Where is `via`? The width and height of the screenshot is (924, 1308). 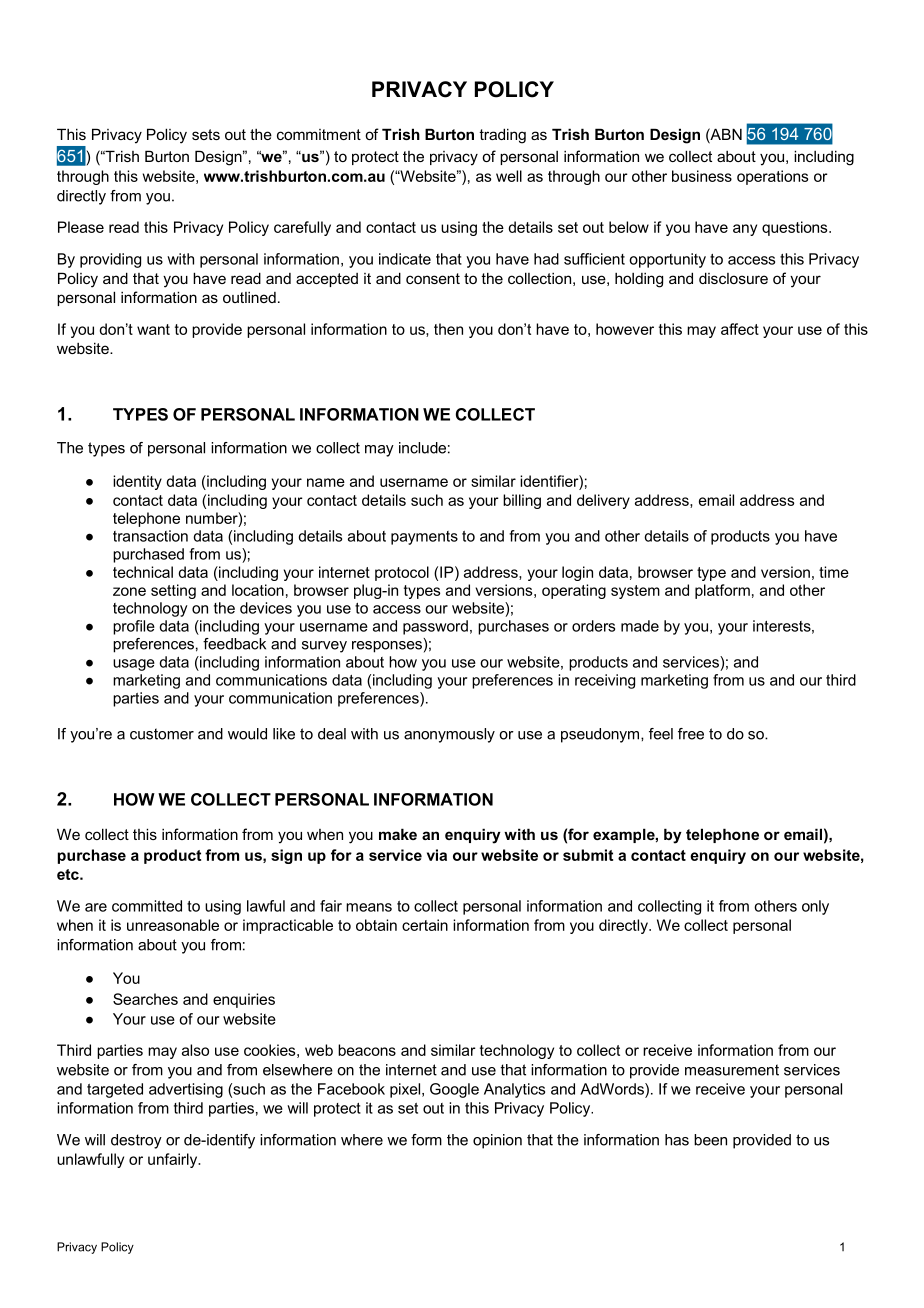 via is located at coordinates (437, 855).
